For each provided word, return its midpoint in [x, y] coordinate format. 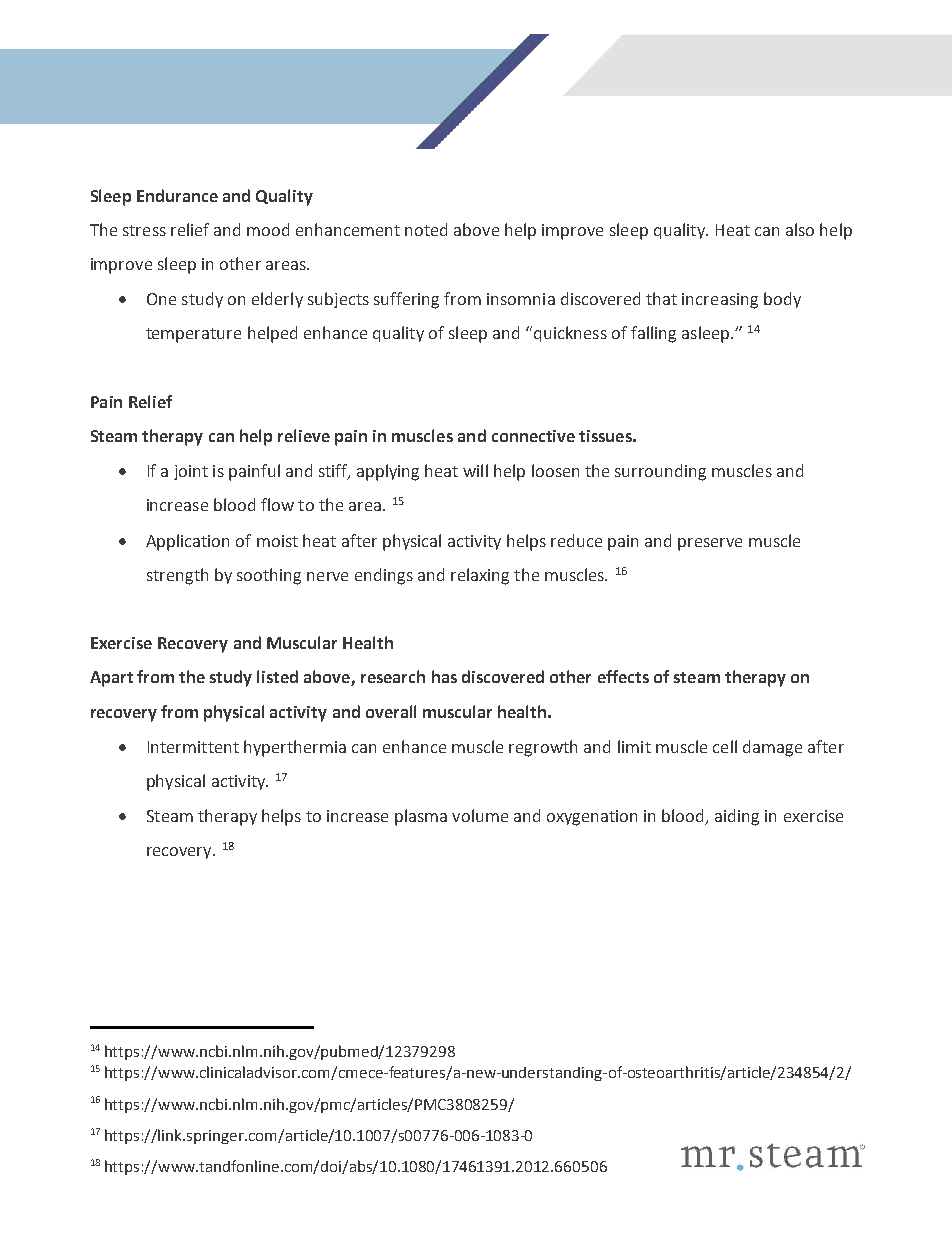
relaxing [480, 576]
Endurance [177, 195]
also [800, 229]
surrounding [660, 472]
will [475, 470]
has [444, 676]
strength [177, 576]
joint [191, 472]
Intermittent [193, 747]
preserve [710, 544]
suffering [406, 300]
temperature [193, 335]
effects [623, 676]
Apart [111, 679]
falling [653, 334]
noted [426, 229]
